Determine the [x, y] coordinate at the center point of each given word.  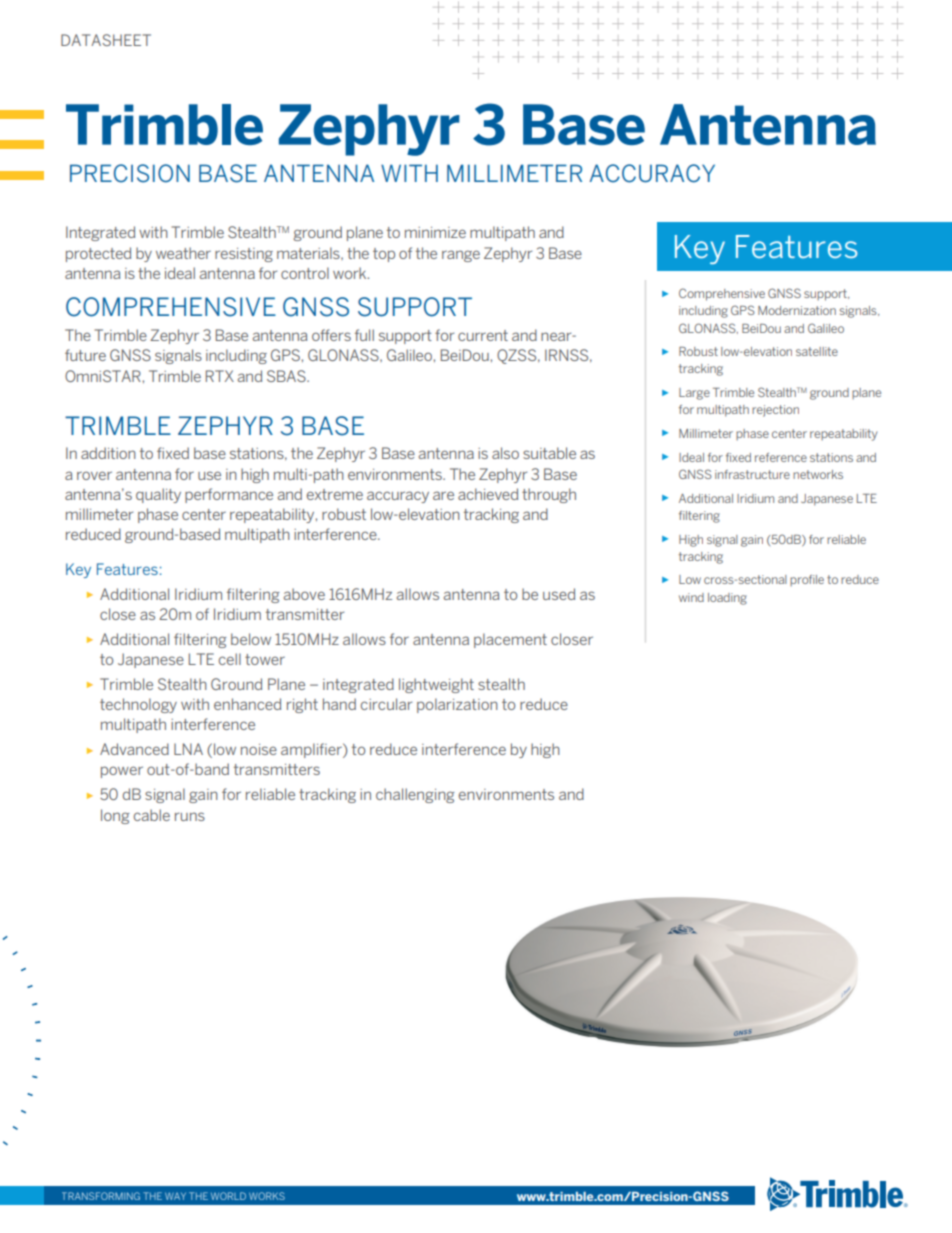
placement [510, 640]
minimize [435, 232]
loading [727, 599]
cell [230, 659]
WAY [175, 1196]
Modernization [797, 310]
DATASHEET [106, 40]
